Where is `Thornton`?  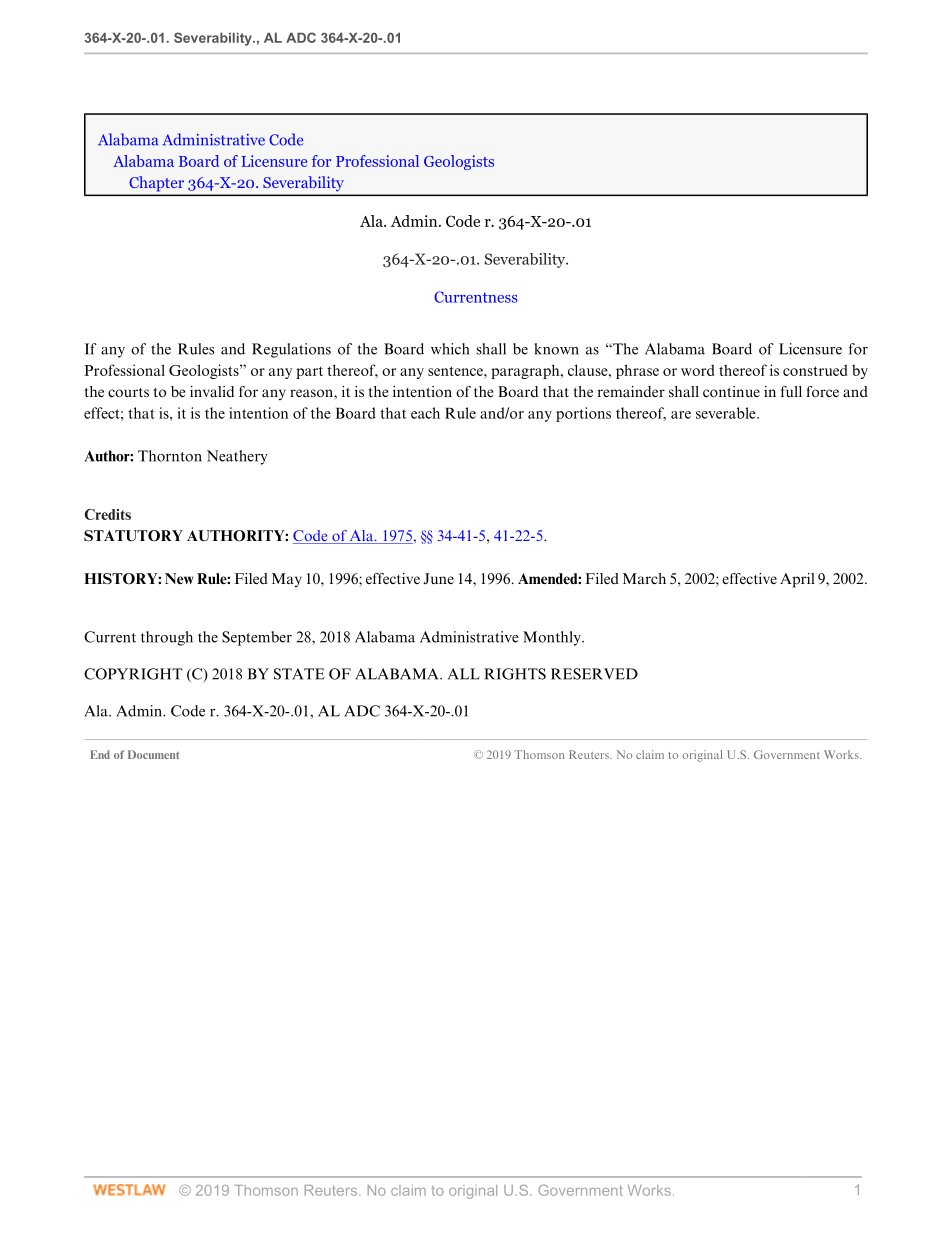 Thornton is located at coordinates (170, 456).
